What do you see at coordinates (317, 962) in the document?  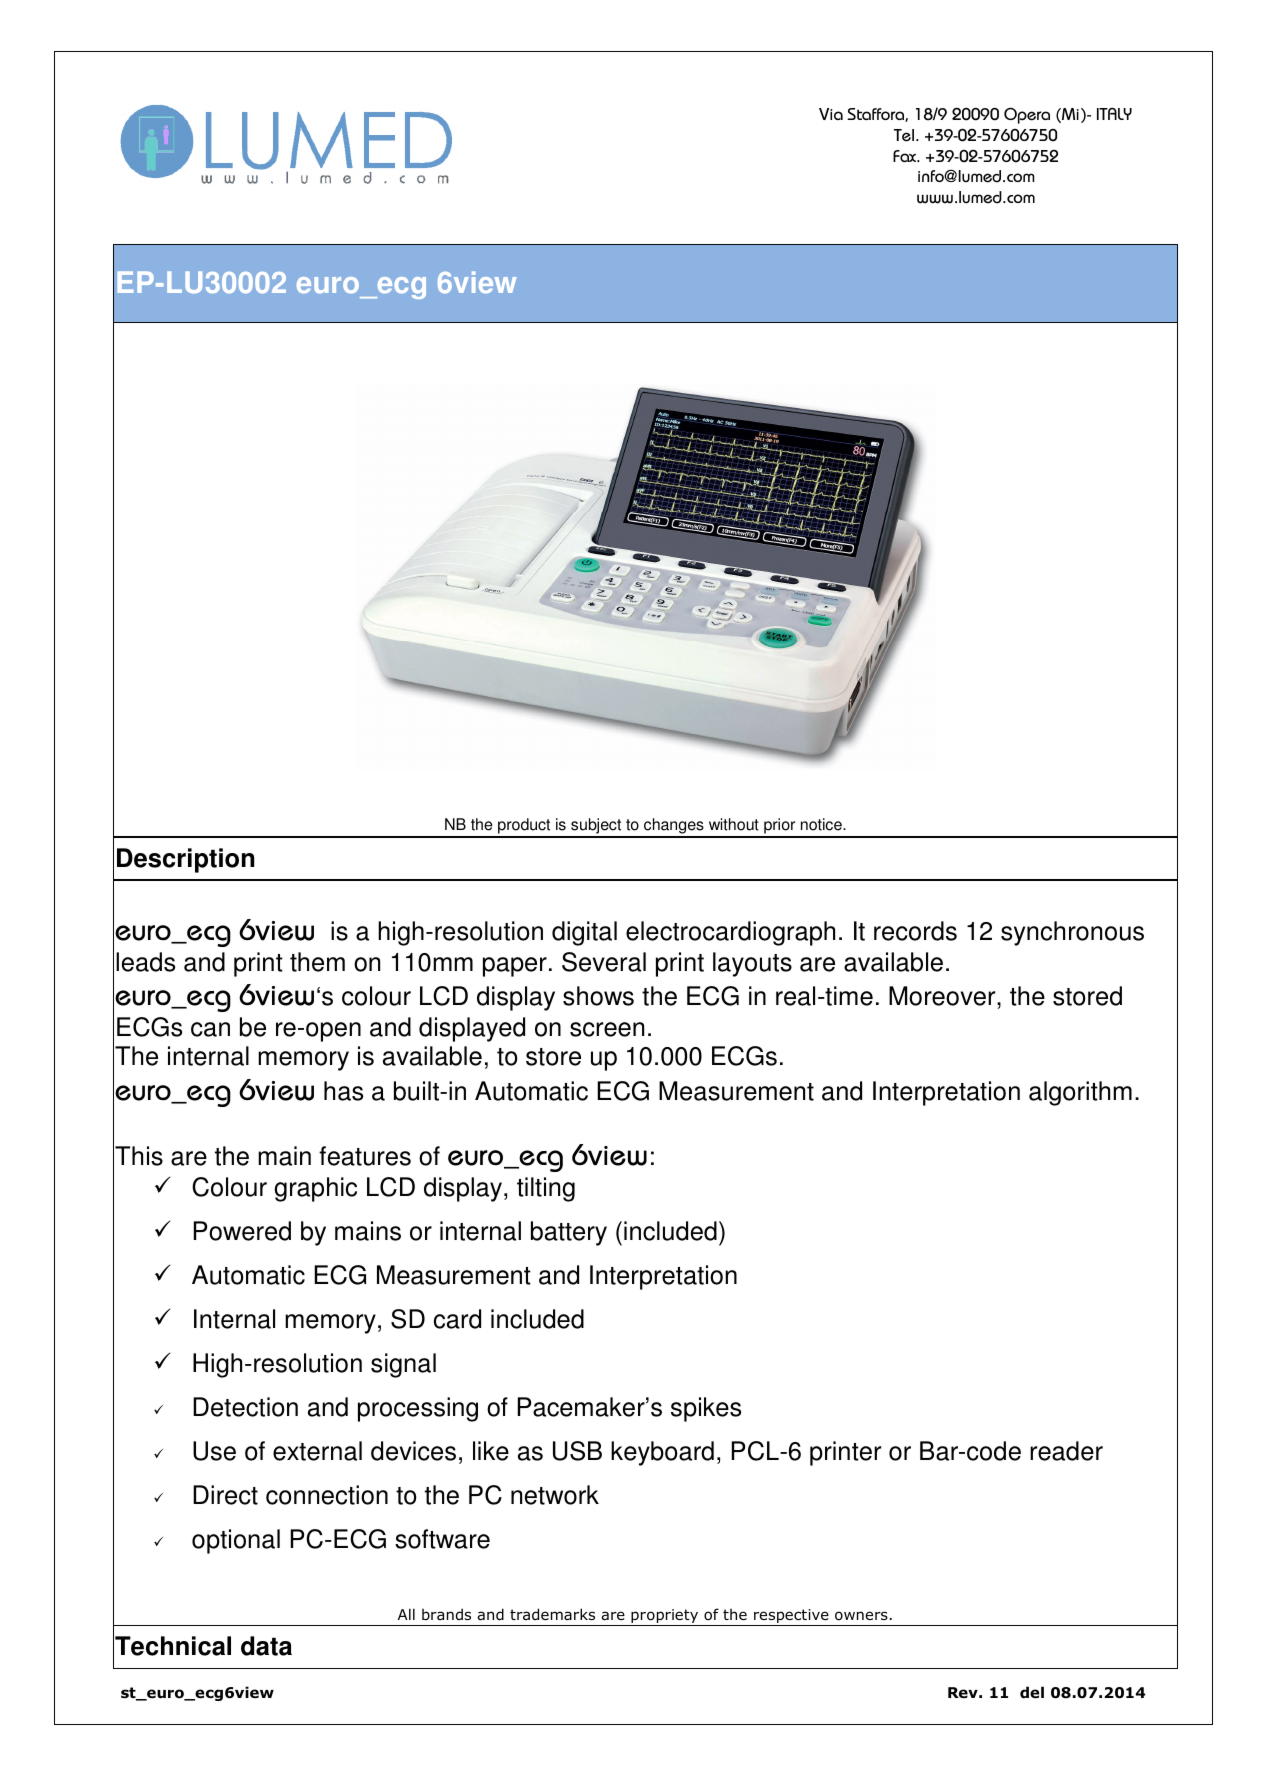 I see `them` at bounding box center [317, 962].
